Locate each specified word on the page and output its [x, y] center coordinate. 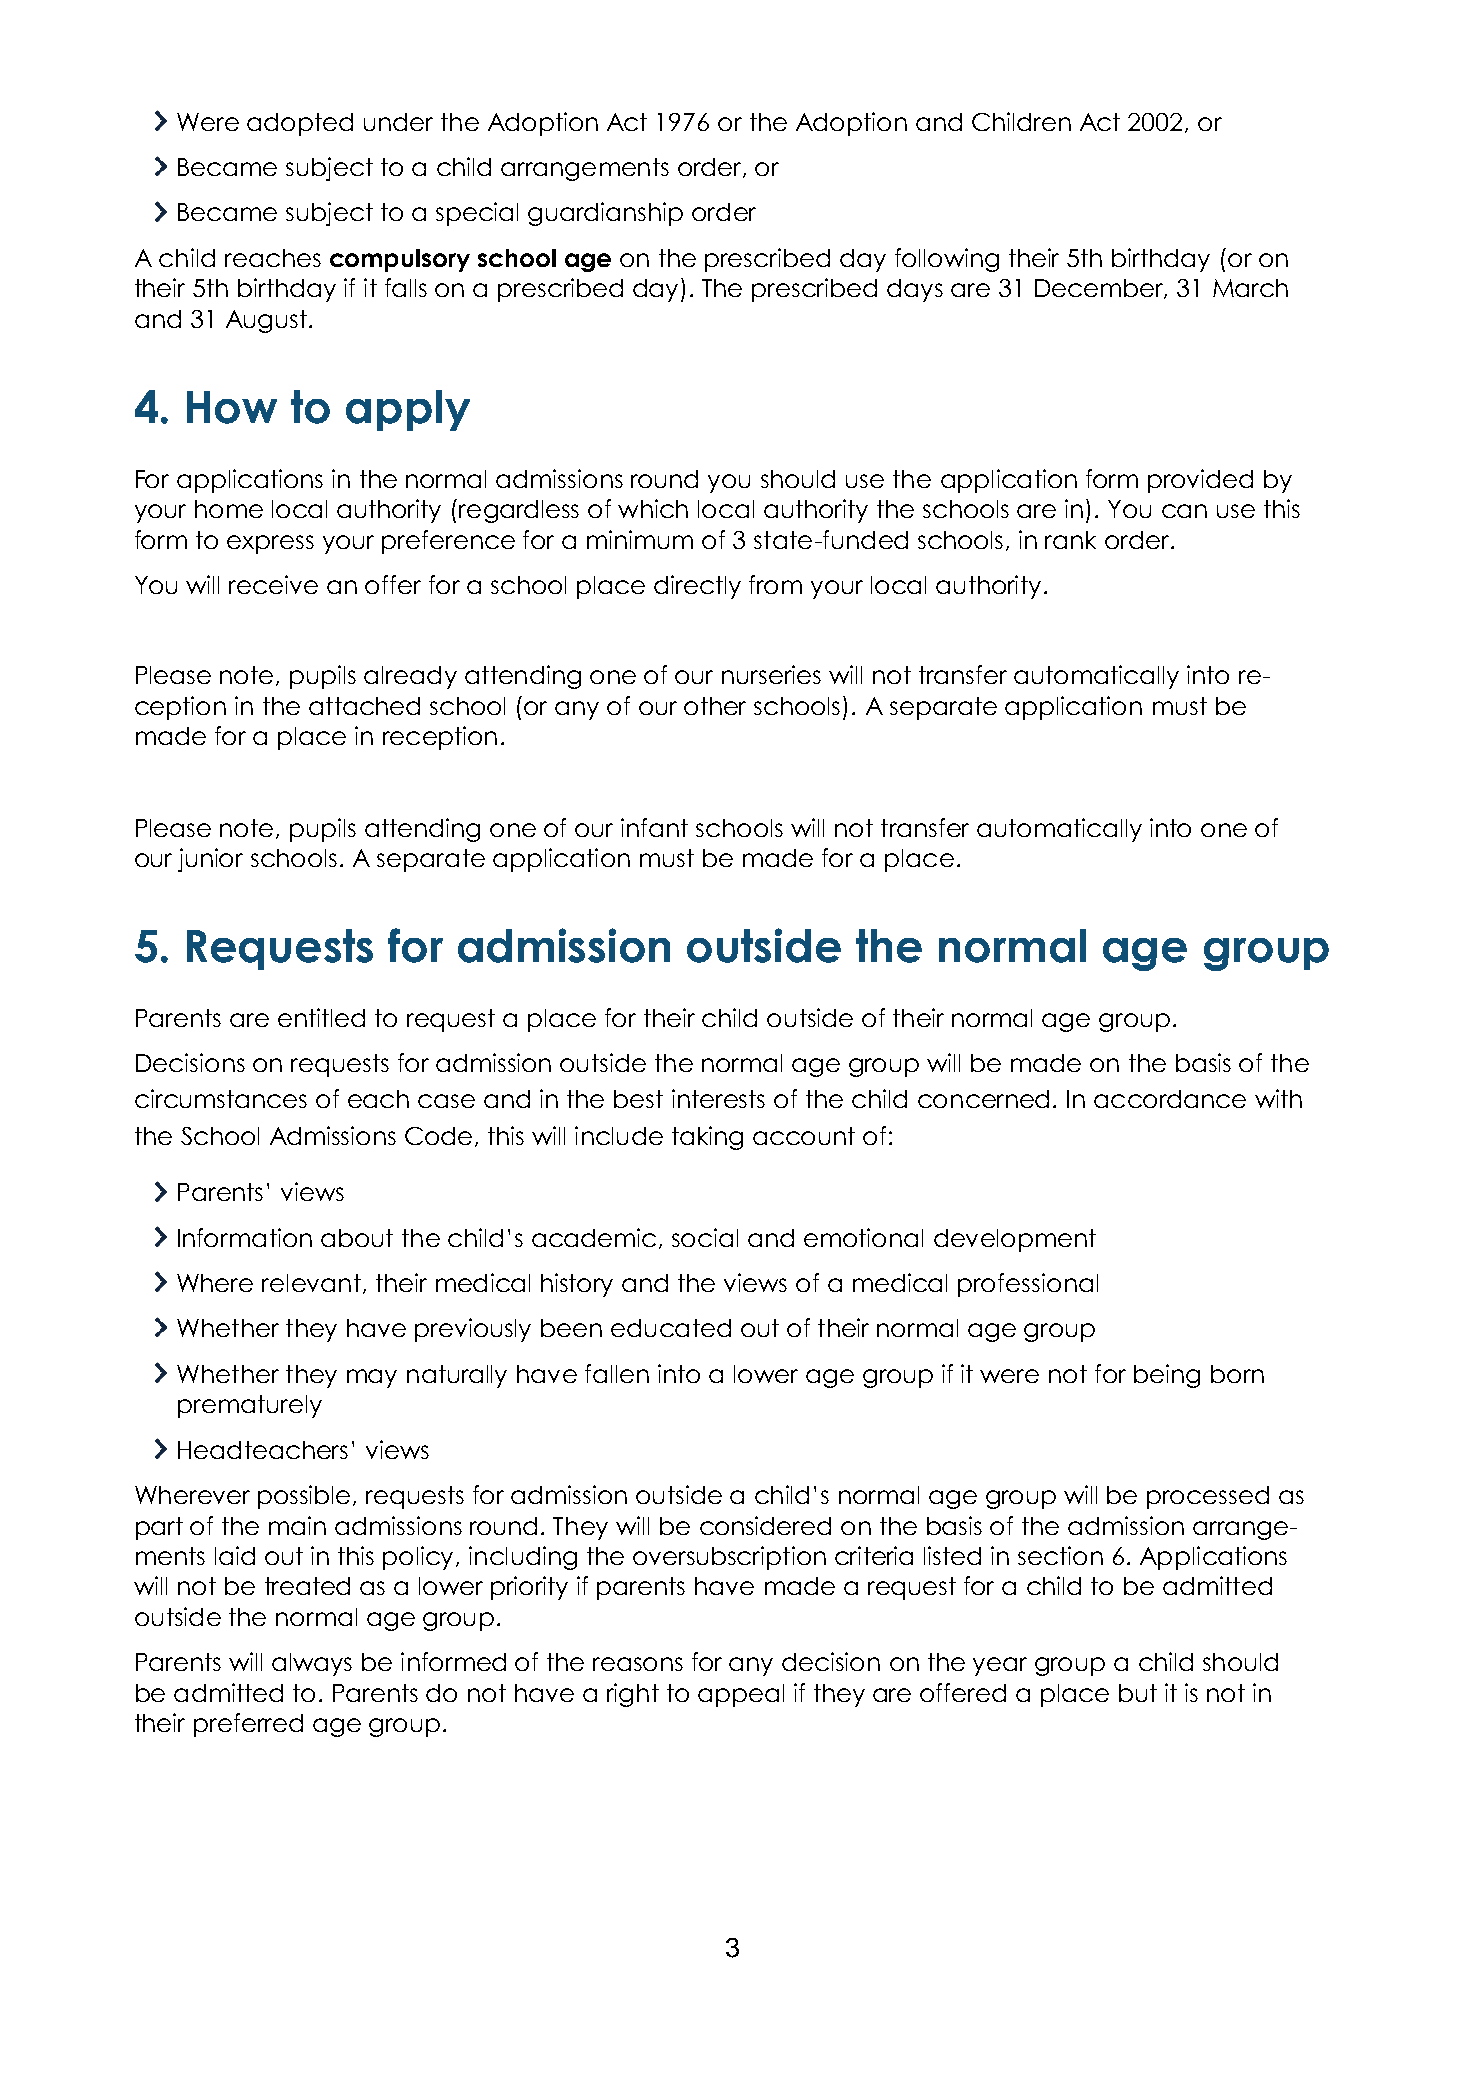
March [1250, 288]
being [1167, 1376]
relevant [311, 1283]
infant [654, 827]
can [1184, 511]
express [270, 544]
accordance [1170, 1099]
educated [671, 1328]
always [312, 1664]
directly [697, 587]
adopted [300, 124]
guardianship [605, 214]
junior [210, 860]
